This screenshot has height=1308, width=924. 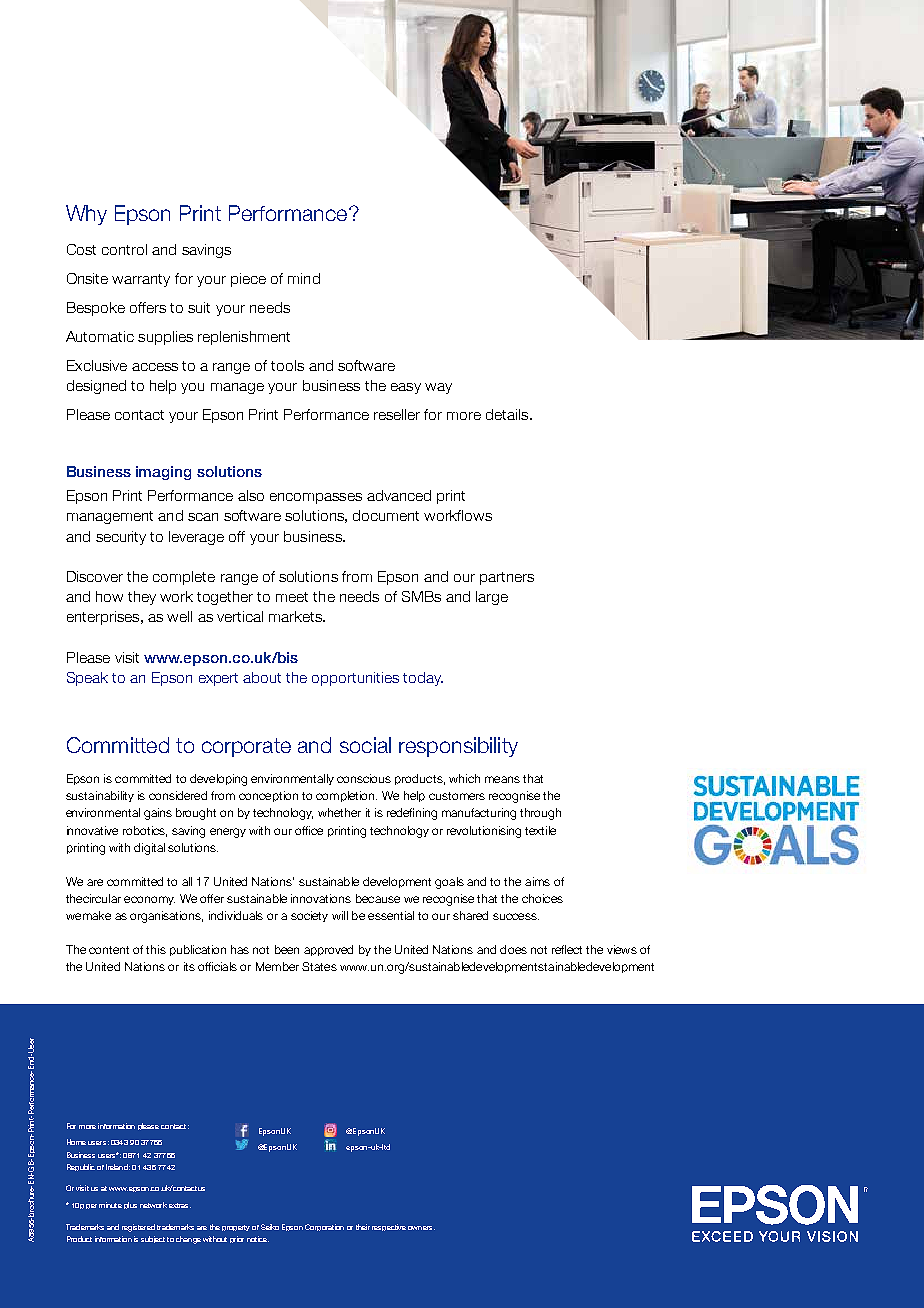 What do you see at coordinates (363, 1227) in the screenshot?
I see `their` at bounding box center [363, 1227].
